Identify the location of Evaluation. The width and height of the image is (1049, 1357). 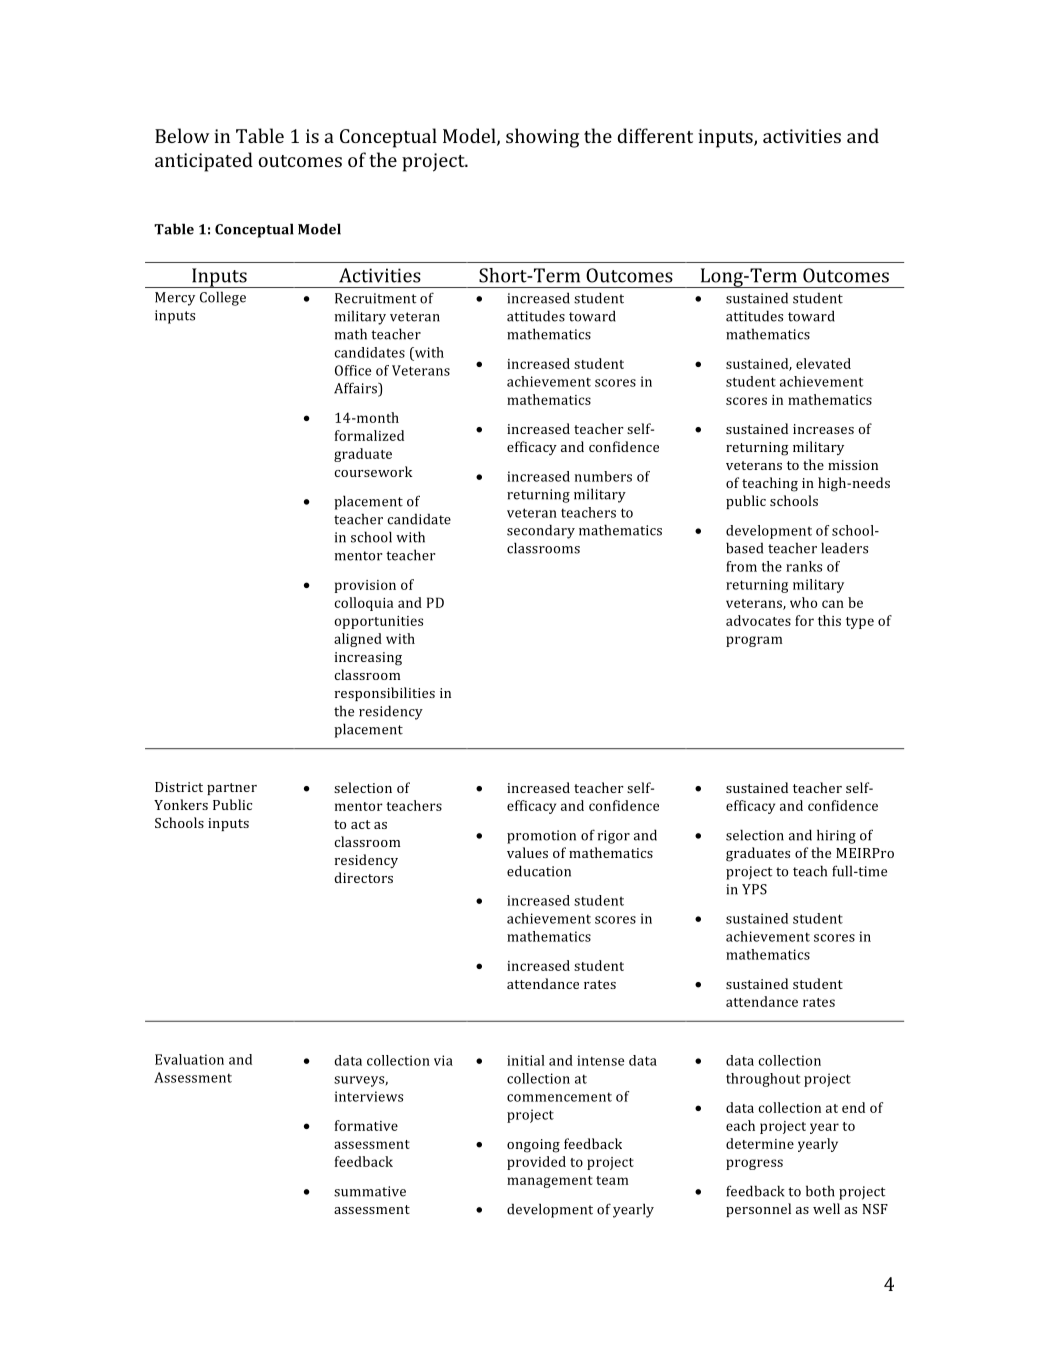
(189, 1059).
